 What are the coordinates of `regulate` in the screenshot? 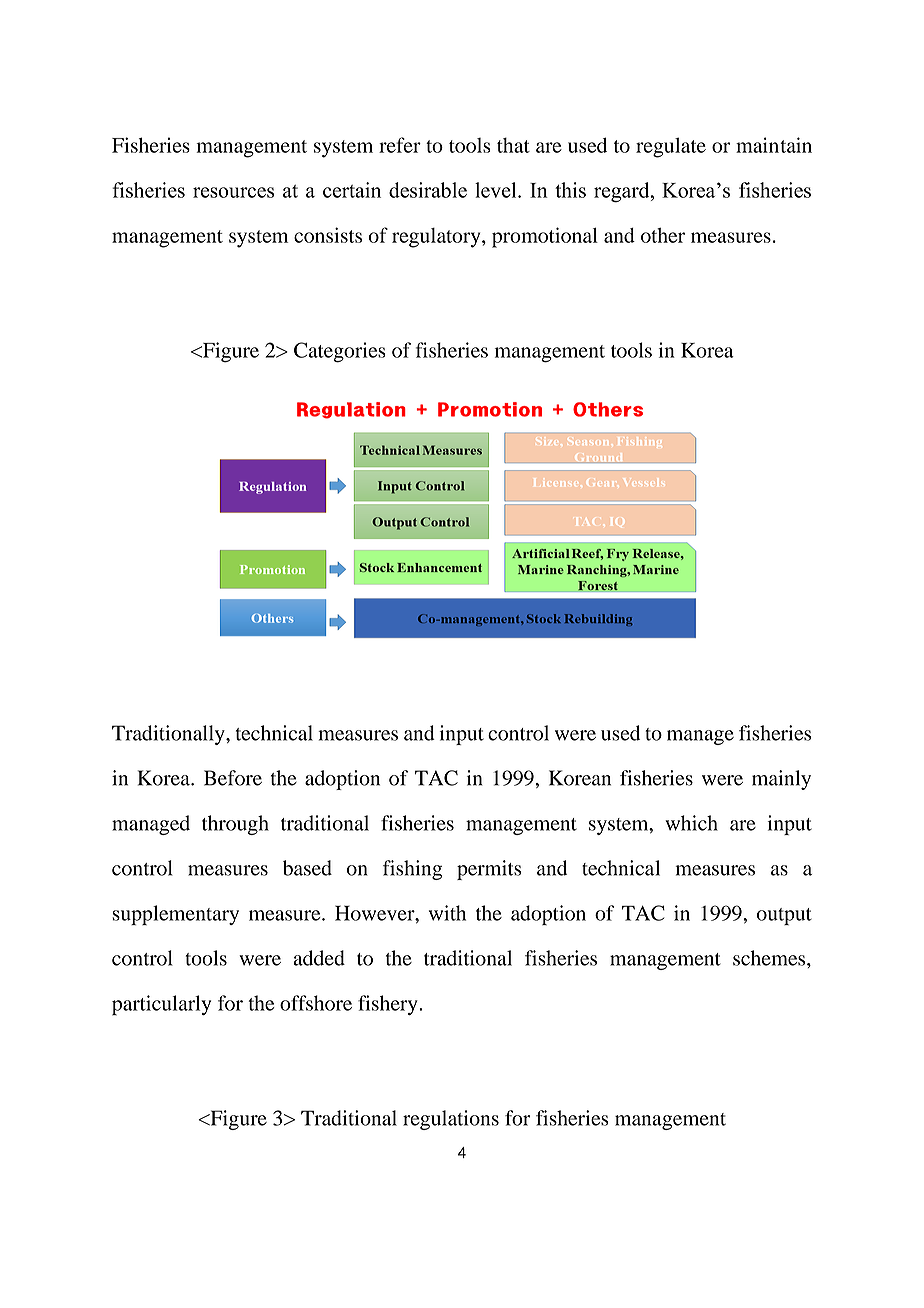 It's located at (671, 147).
